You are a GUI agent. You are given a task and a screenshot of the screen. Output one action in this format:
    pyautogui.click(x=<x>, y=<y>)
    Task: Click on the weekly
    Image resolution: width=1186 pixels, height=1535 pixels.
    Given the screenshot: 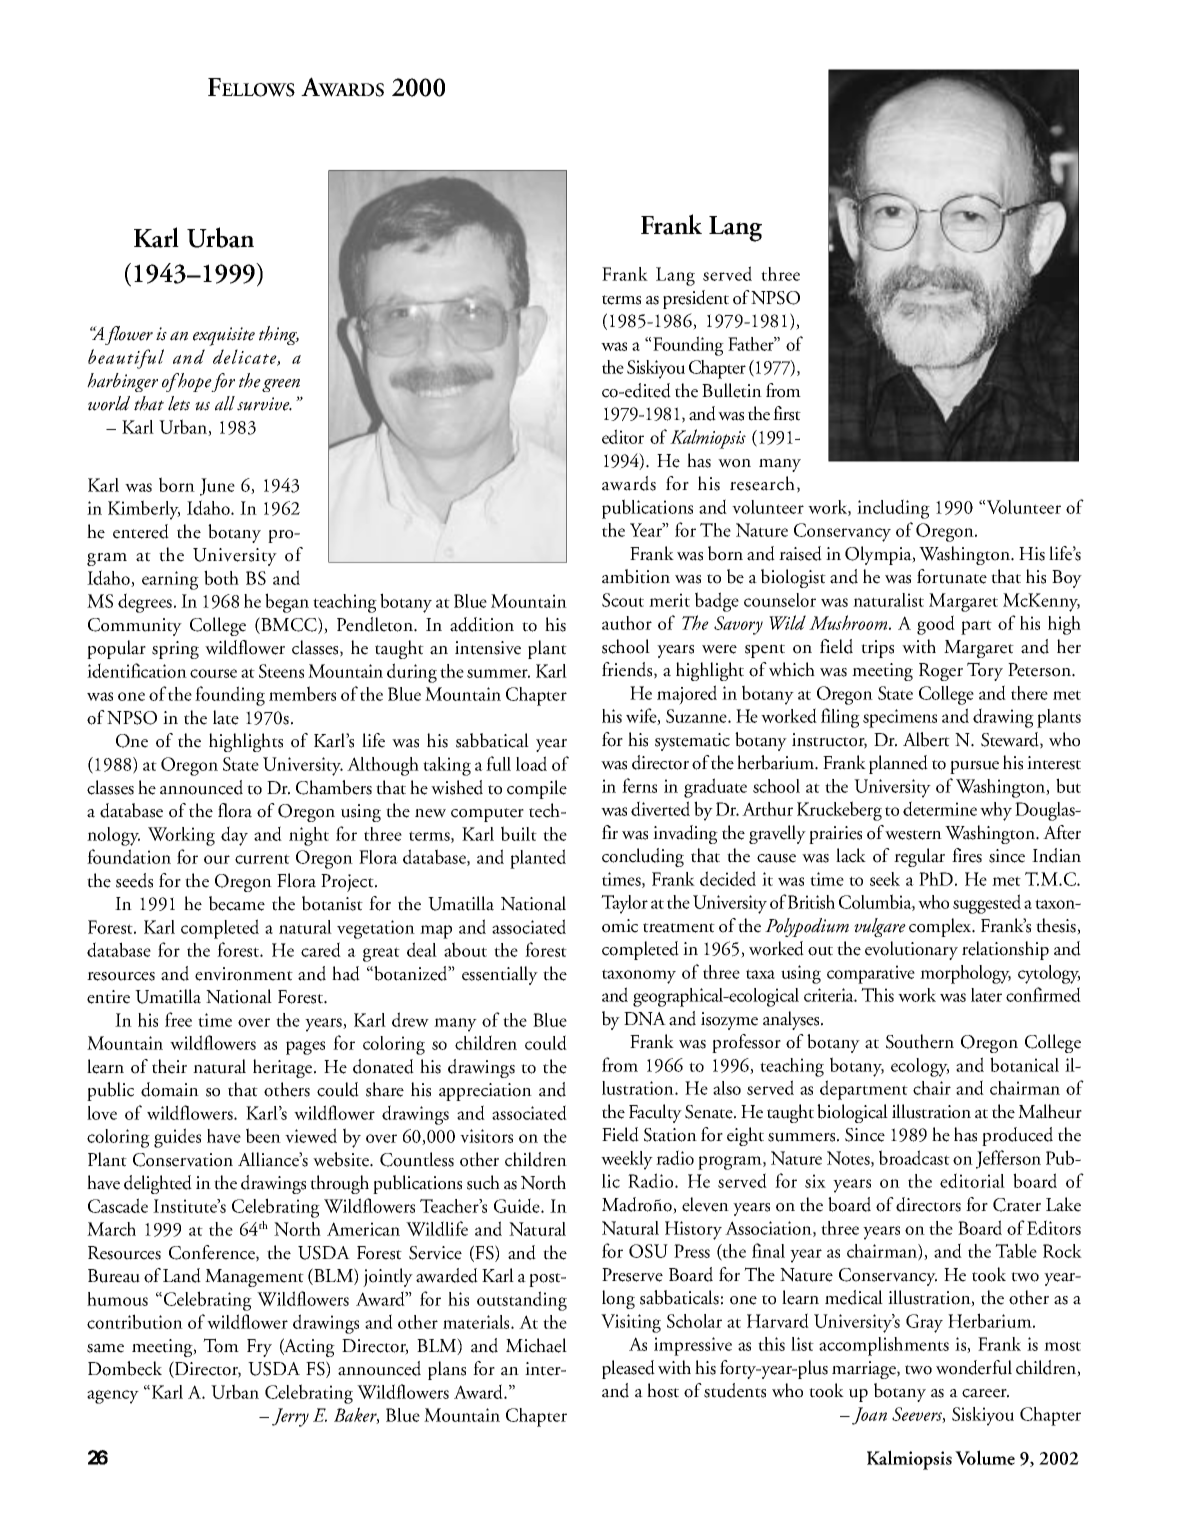 What is the action you would take?
    pyautogui.click(x=627, y=1160)
